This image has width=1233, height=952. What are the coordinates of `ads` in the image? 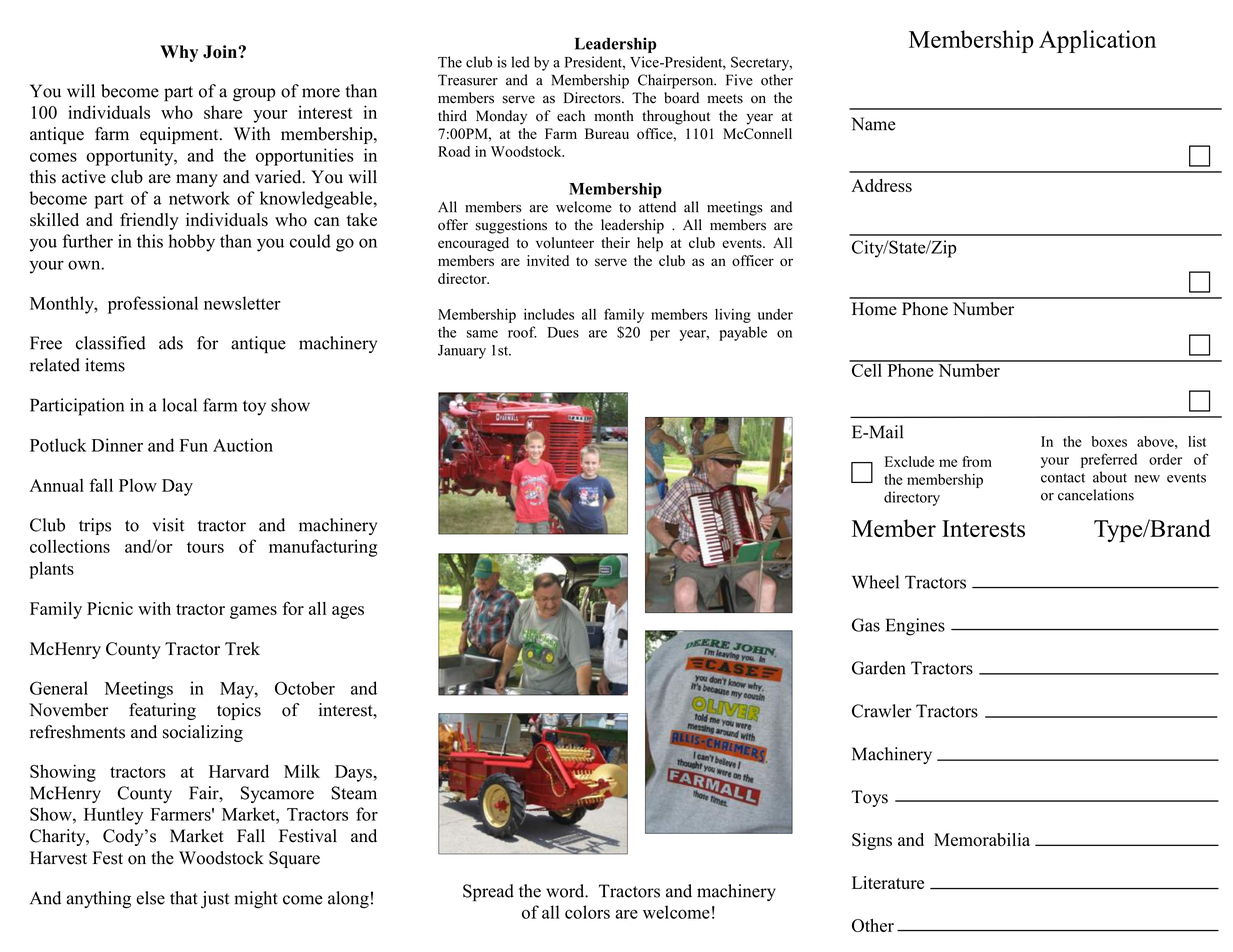 It's located at (171, 343).
